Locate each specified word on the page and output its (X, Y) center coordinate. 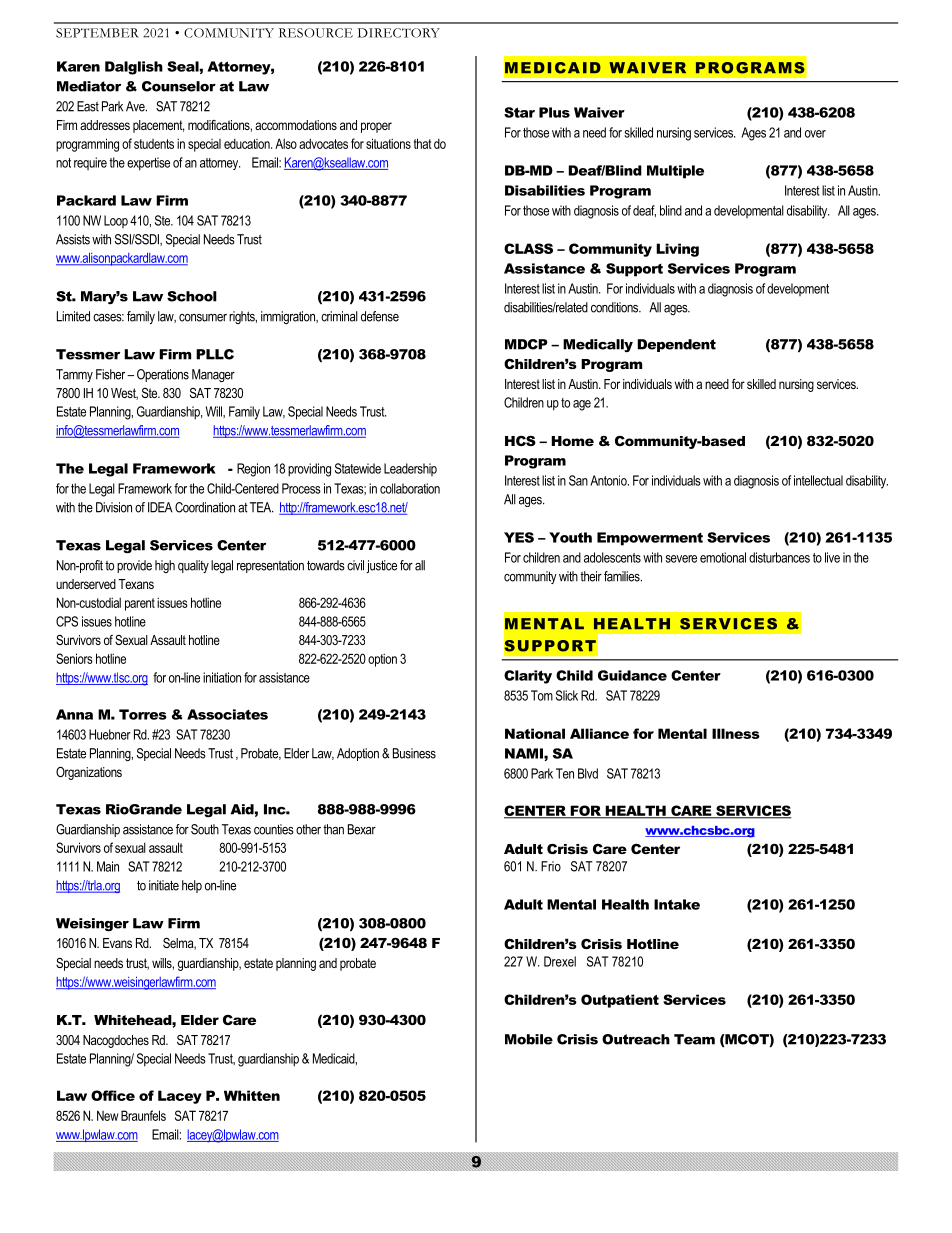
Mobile (529, 1039)
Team (694, 1039)
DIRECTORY (399, 33)
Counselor (179, 86)
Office (113, 1095)
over (815, 134)
